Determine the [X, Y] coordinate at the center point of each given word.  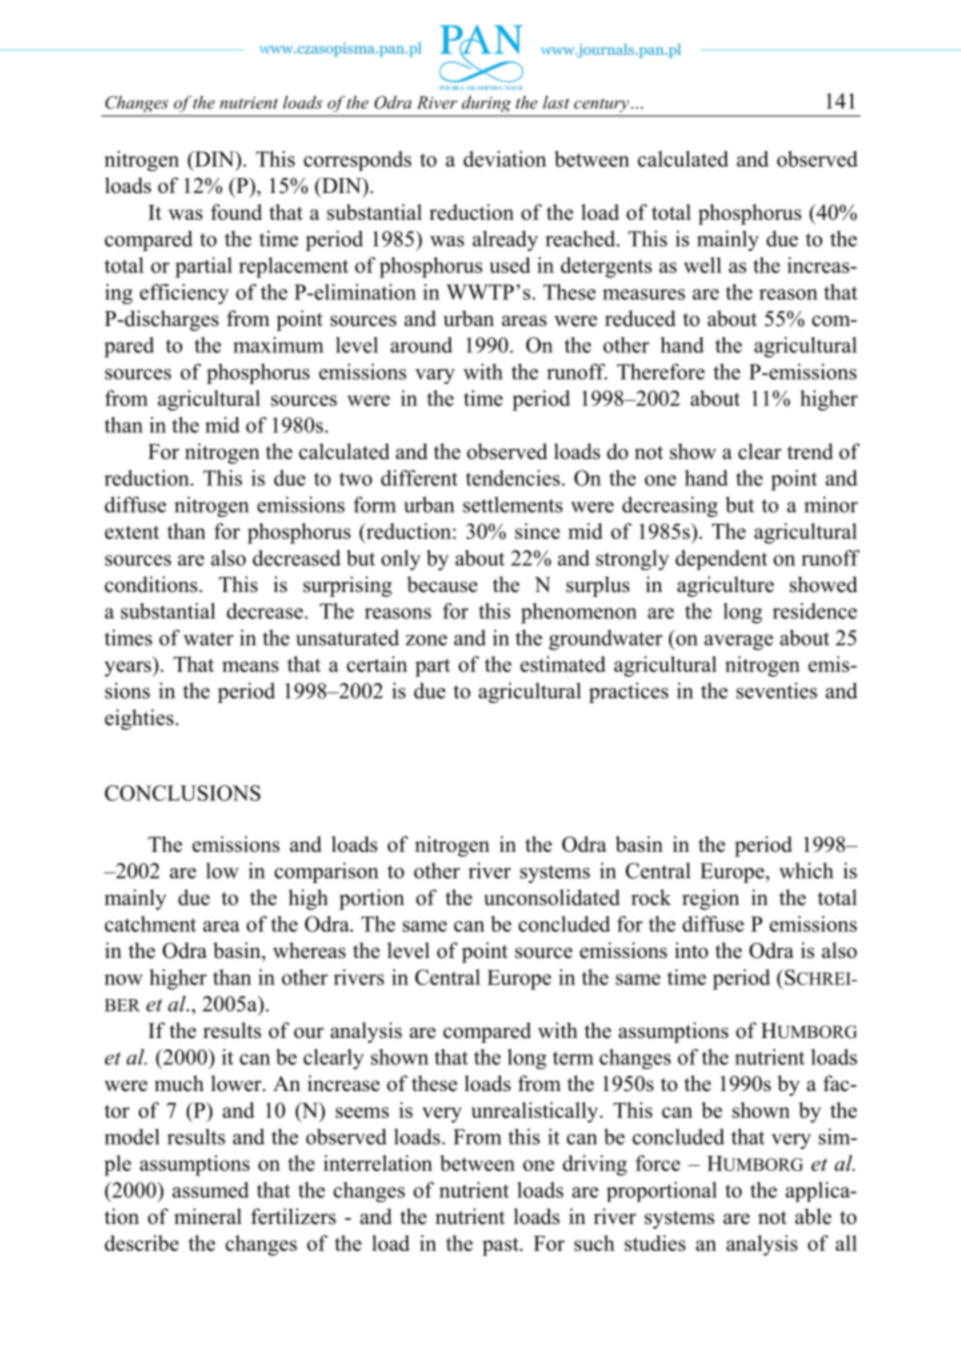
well [703, 265]
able [813, 1216]
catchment [150, 924]
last [556, 102]
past [501, 1246]
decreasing [670, 506]
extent [132, 532]
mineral [208, 1216]
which [806, 870]
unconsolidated [552, 897]
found [236, 212]
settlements [513, 504]
